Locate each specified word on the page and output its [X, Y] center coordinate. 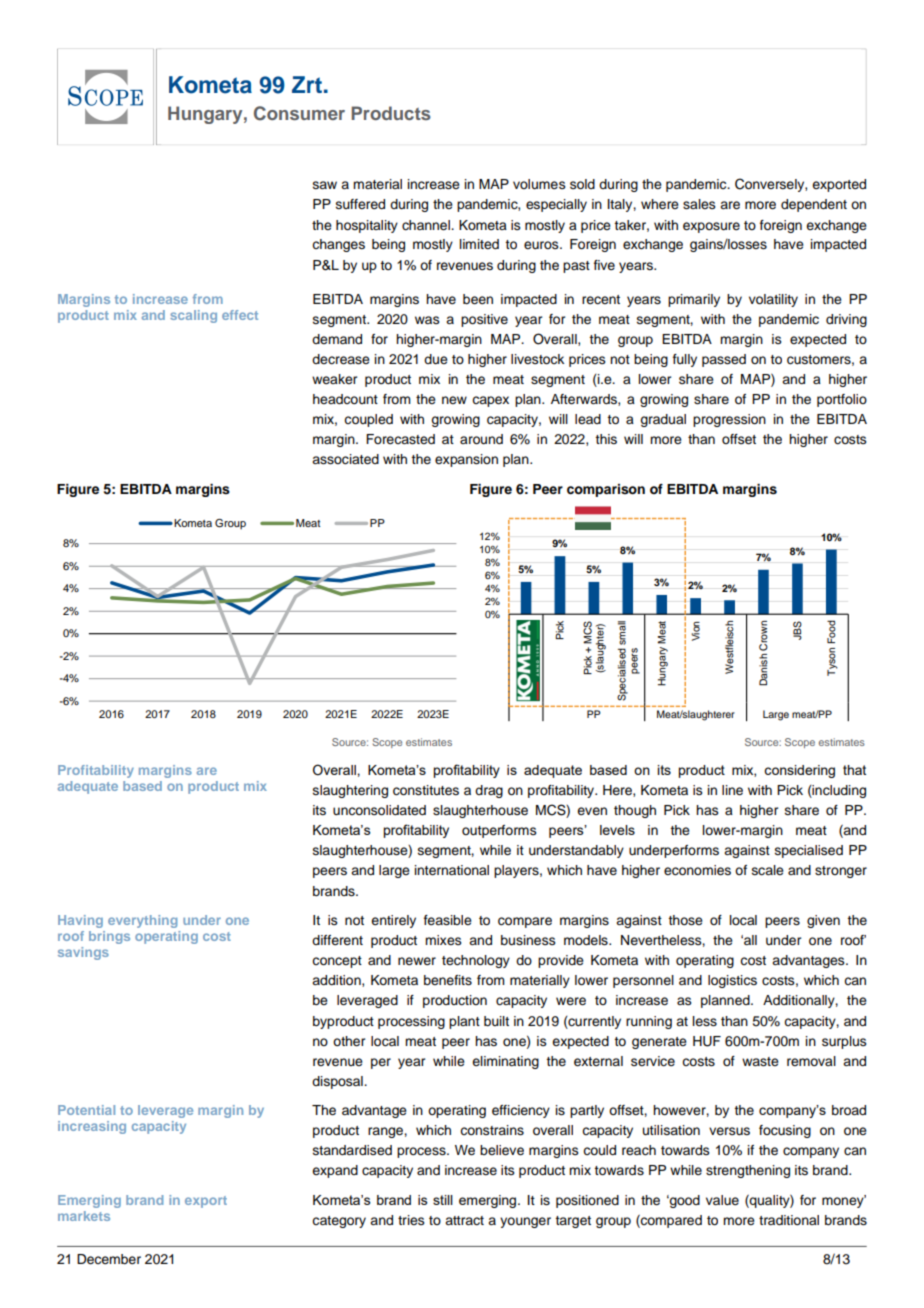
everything [142, 921]
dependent [814, 205]
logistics [732, 981]
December [109, 1259]
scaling [193, 316]
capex [490, 401]
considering [799, 771]
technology [476, 961]
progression [729, 420]
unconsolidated [379, 810]
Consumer [299, 113]
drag [489, 791]
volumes [539, 184]
